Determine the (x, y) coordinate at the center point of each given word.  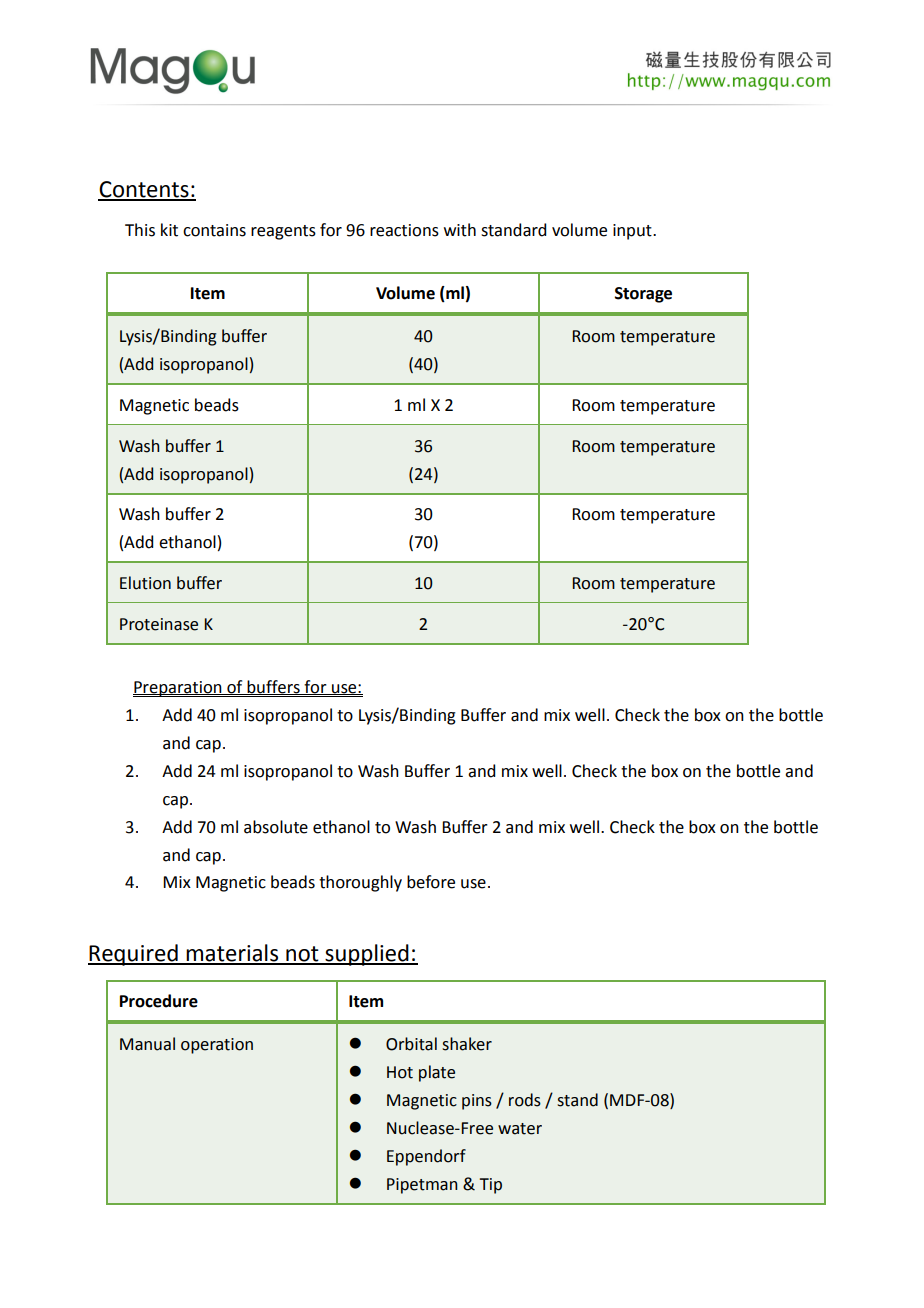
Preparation (178, 689)
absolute (276, 827)
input (633, 232)
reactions (404, 230)
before (431, 882)
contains (214, 230)
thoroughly (360, 883)
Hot (400, 1072)
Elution (145, 583)
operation (217, 1046)
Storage (643, 295)
